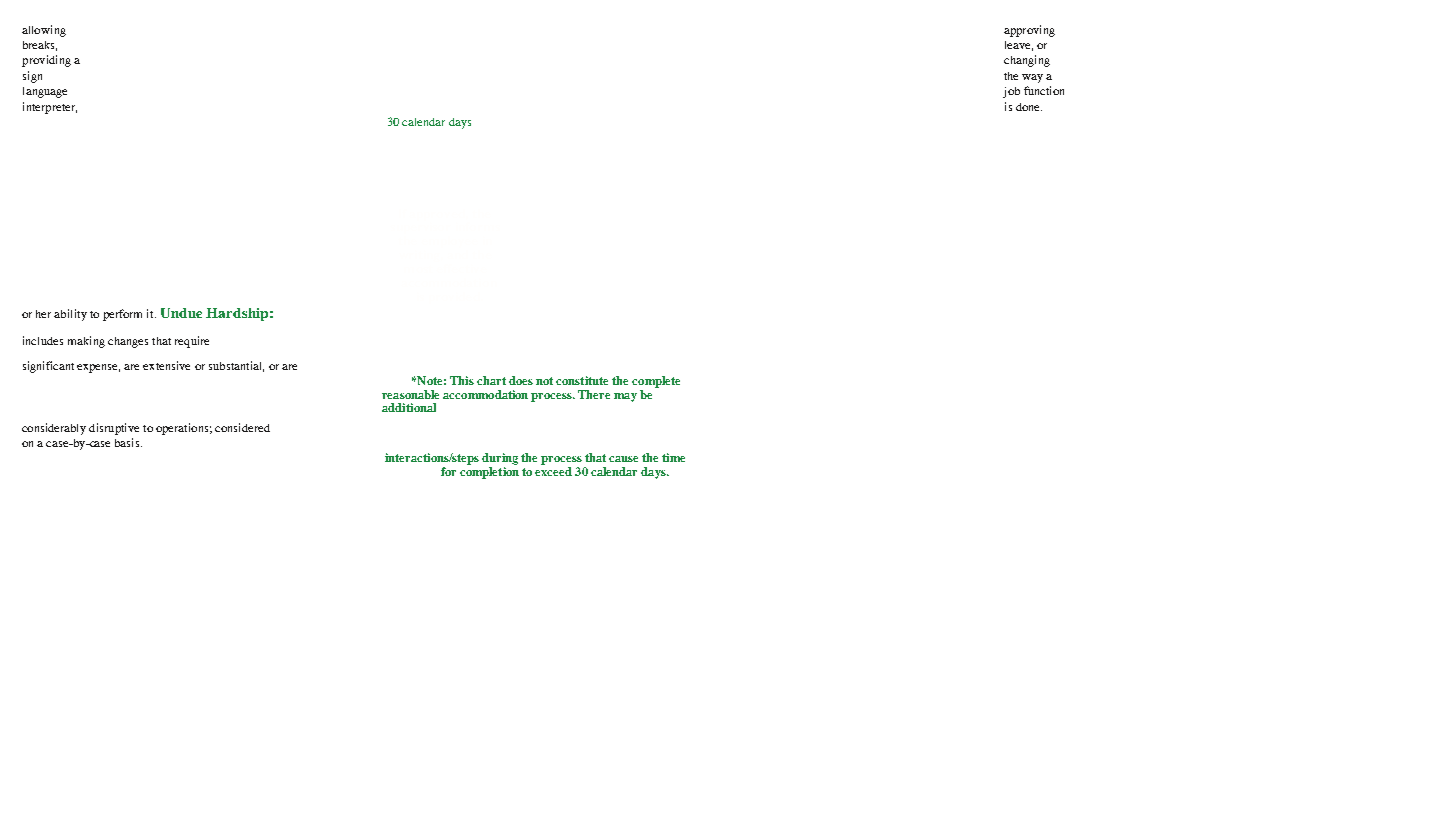  Describe the element at coordinates (45, 92) in the document. I see `language` at that location.
